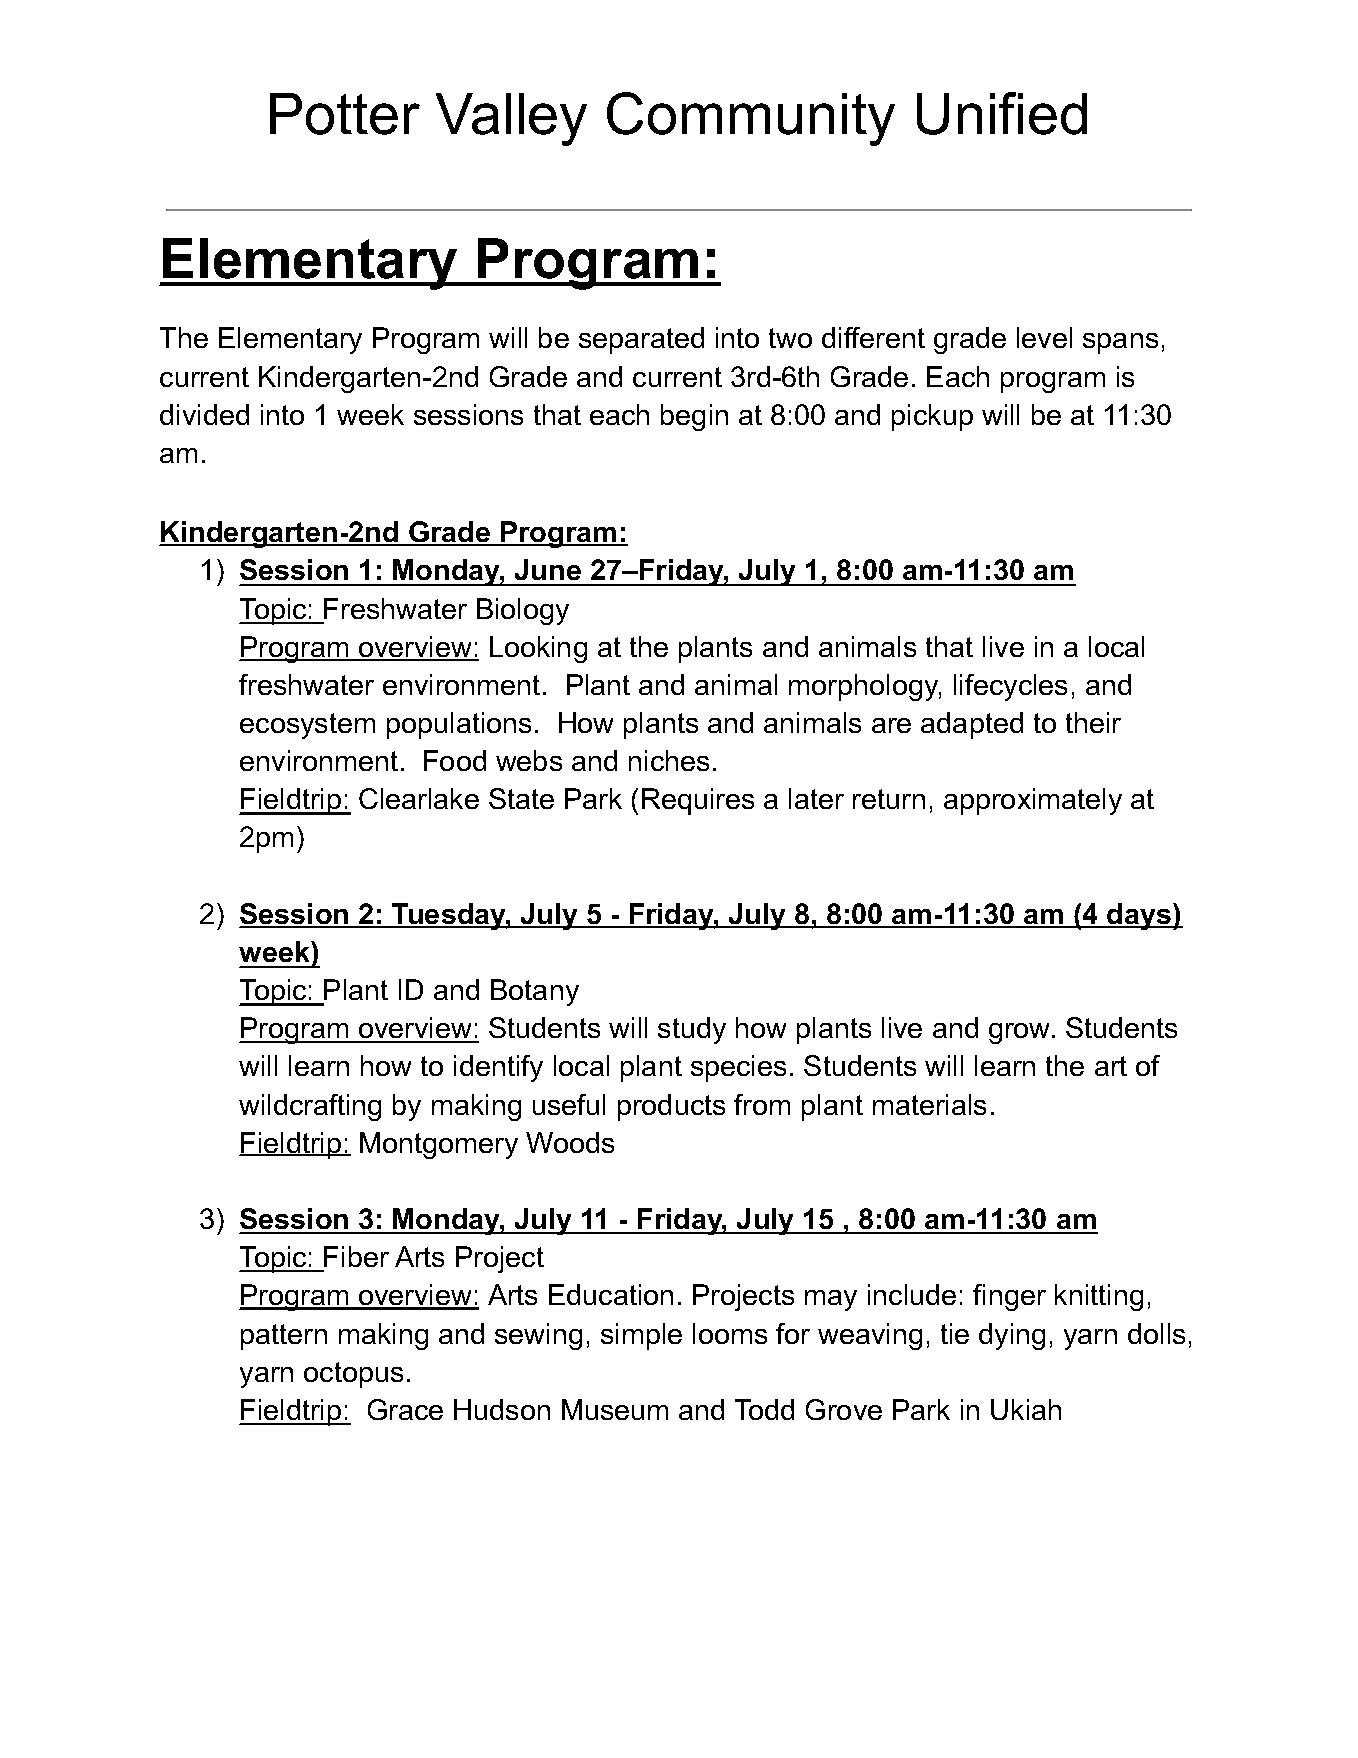 Image resolution: width=1358 pixels, height=1758 pixels. Describe the element at coordinates (204, 414) in the screenshot. I see `divided` at that location.
